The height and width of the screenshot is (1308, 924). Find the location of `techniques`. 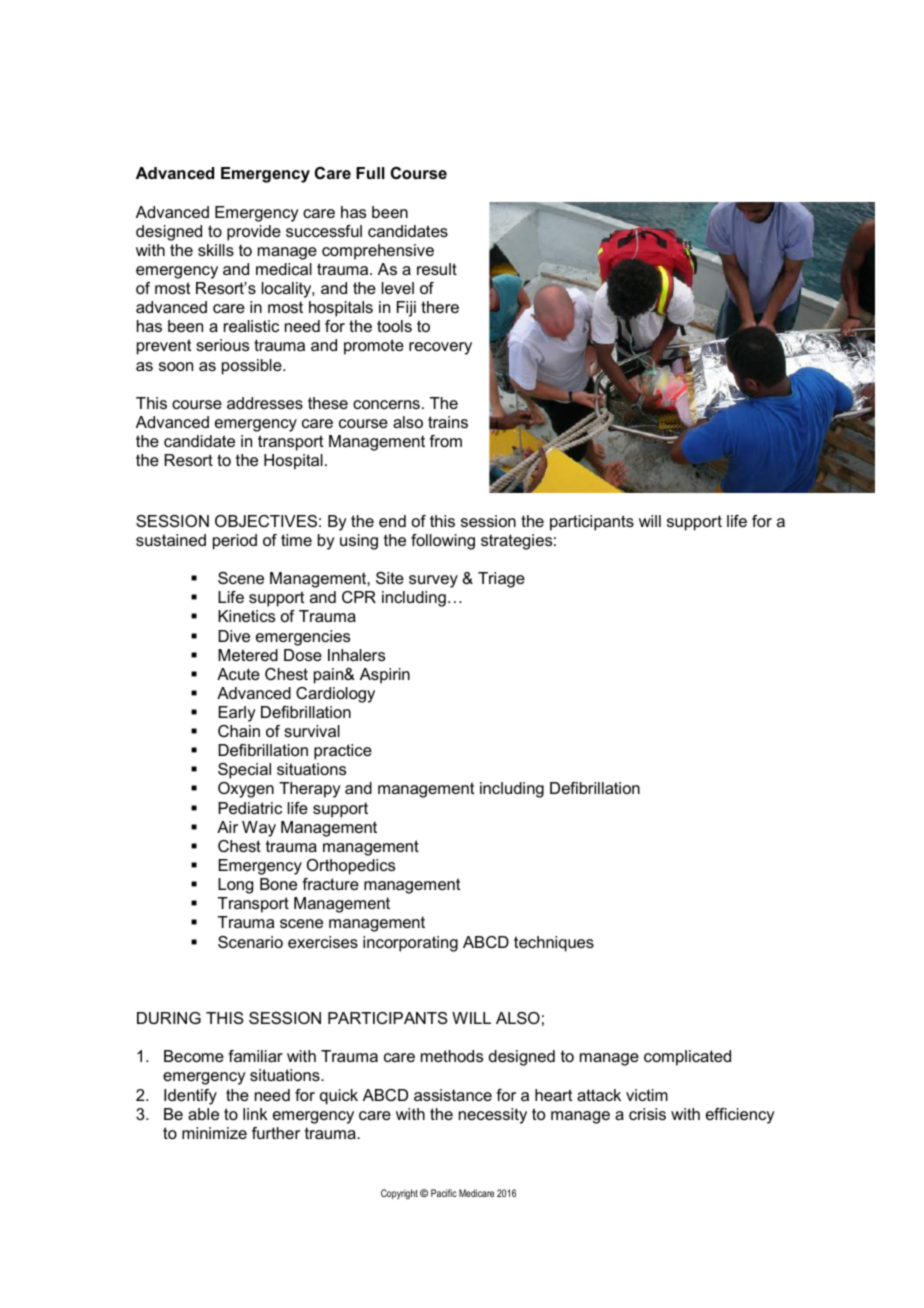

techniques is located at coordinates (554, 944).
